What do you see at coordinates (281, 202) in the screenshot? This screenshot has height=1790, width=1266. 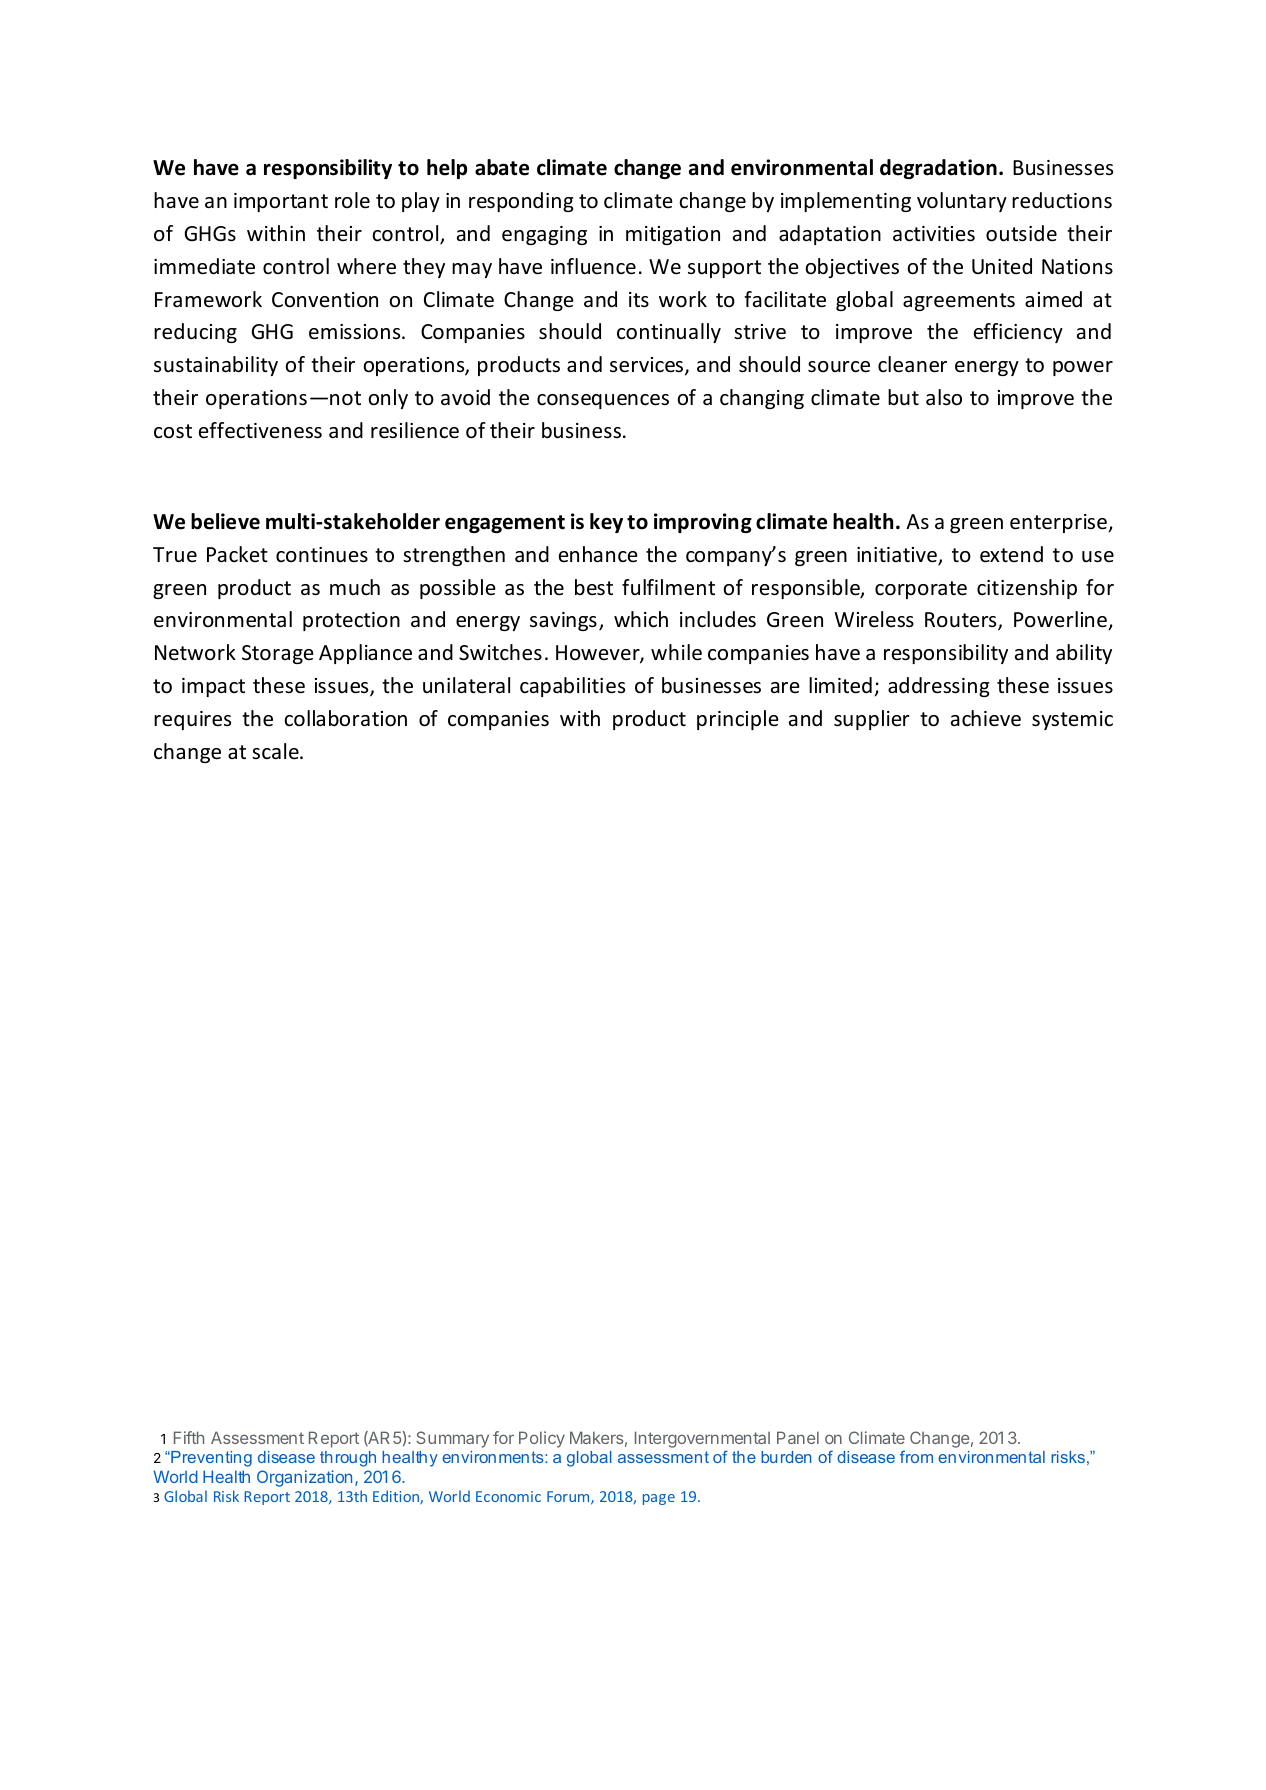 I see `important` at bounding box center [281, 202].
